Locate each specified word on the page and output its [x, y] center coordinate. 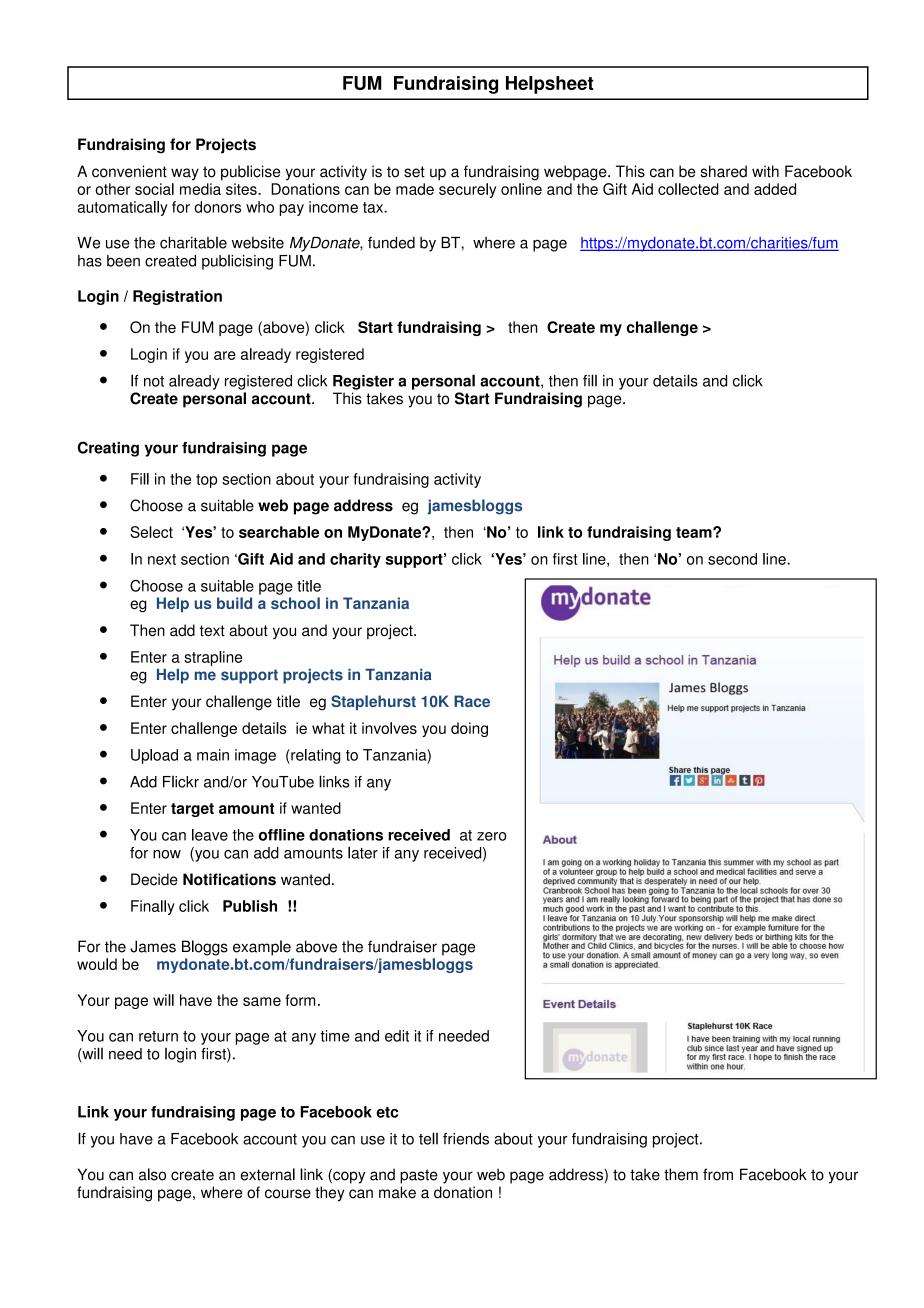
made [415, 189]
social [154, 189]
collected [688, 189]
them [681, 1174]
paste [419, 1176]
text [212, 631]
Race [472, 701]
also [152, 1174]
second [732, 559]
